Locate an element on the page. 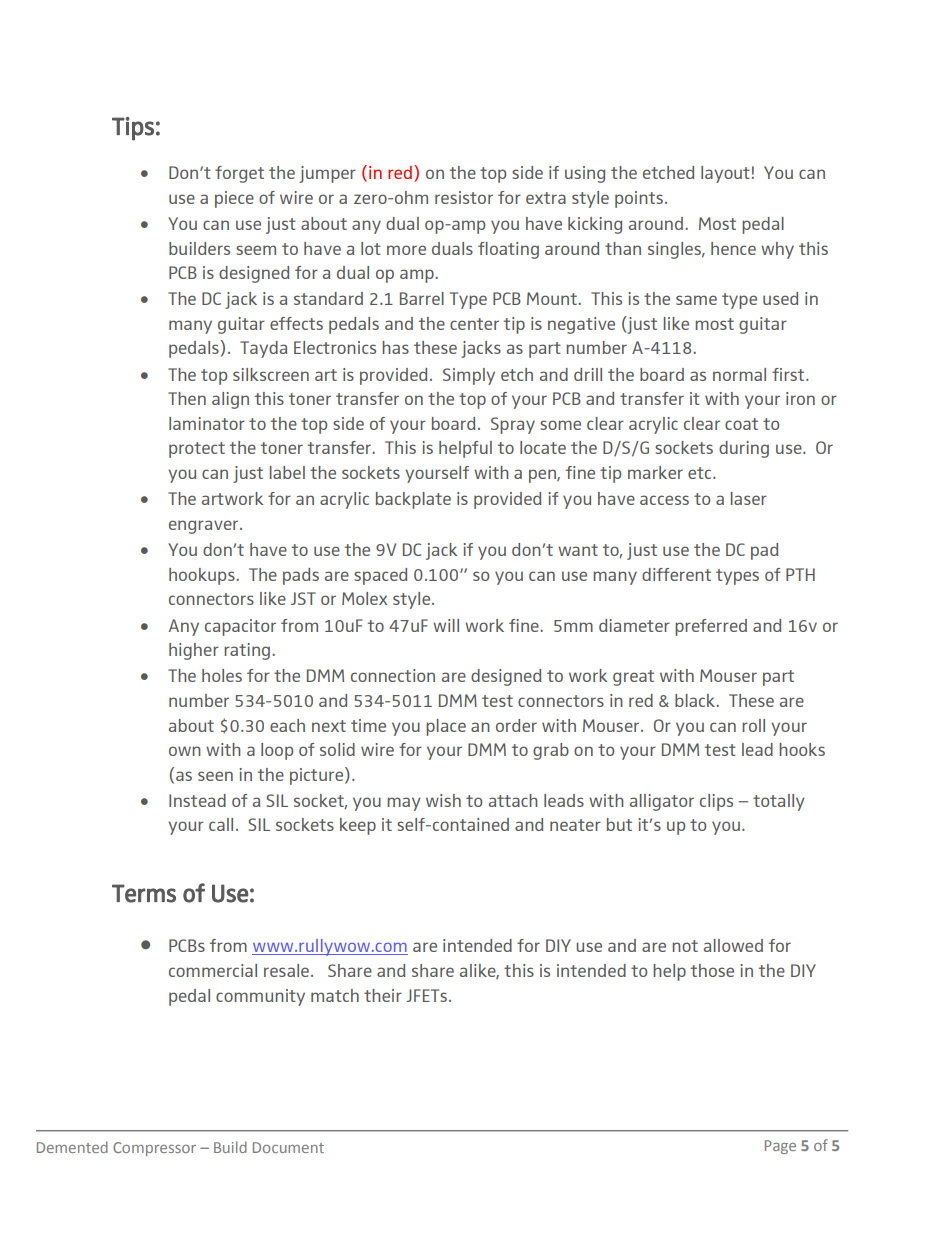 The width and height of the page is (952, 1233). Document is located at coordinates (288, 1147).
